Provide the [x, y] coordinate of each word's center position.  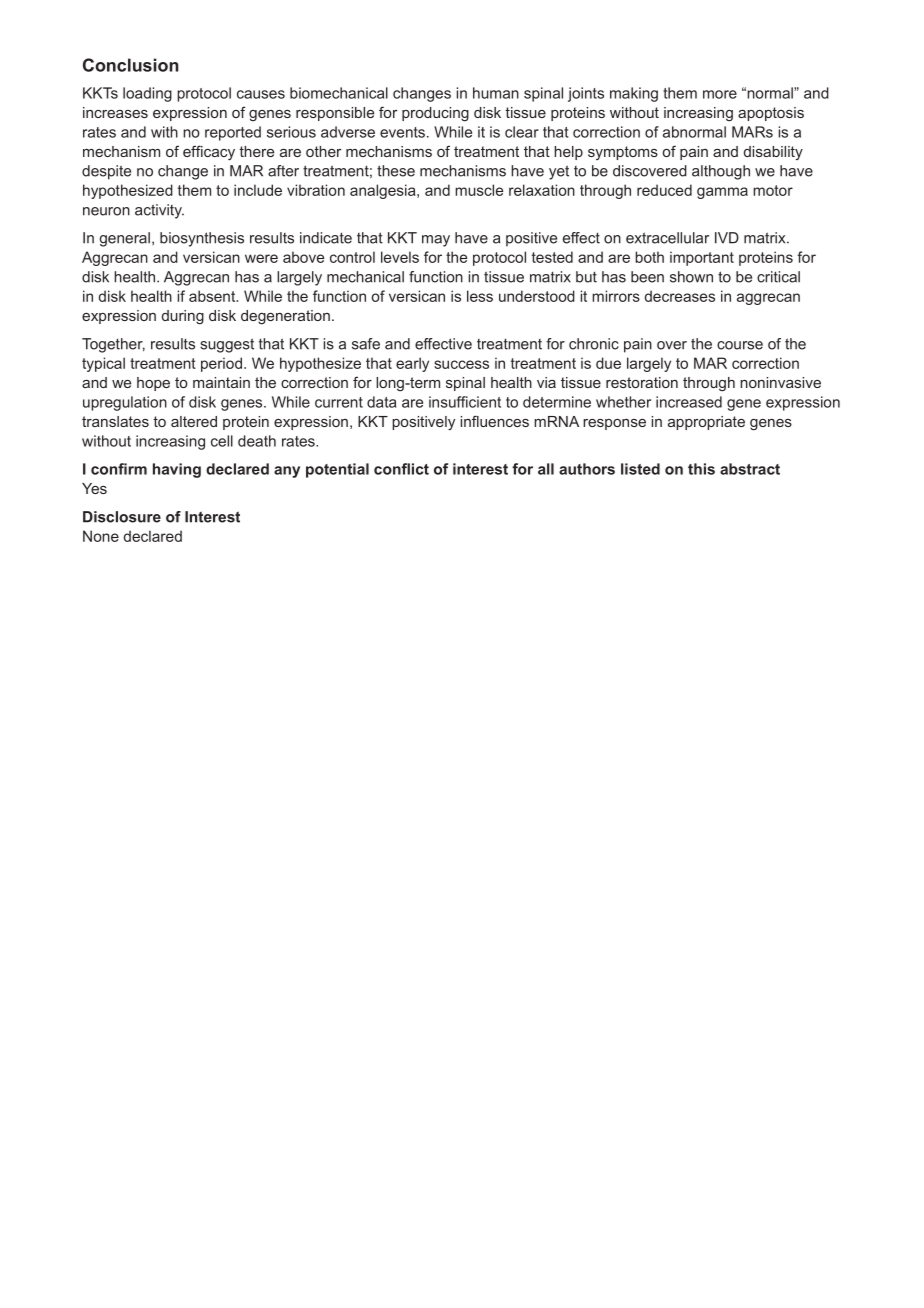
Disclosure [122, 517]
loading [147, 94]
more [720, 94]
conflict [401, 469]
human [496, 93]
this [701, 469]
